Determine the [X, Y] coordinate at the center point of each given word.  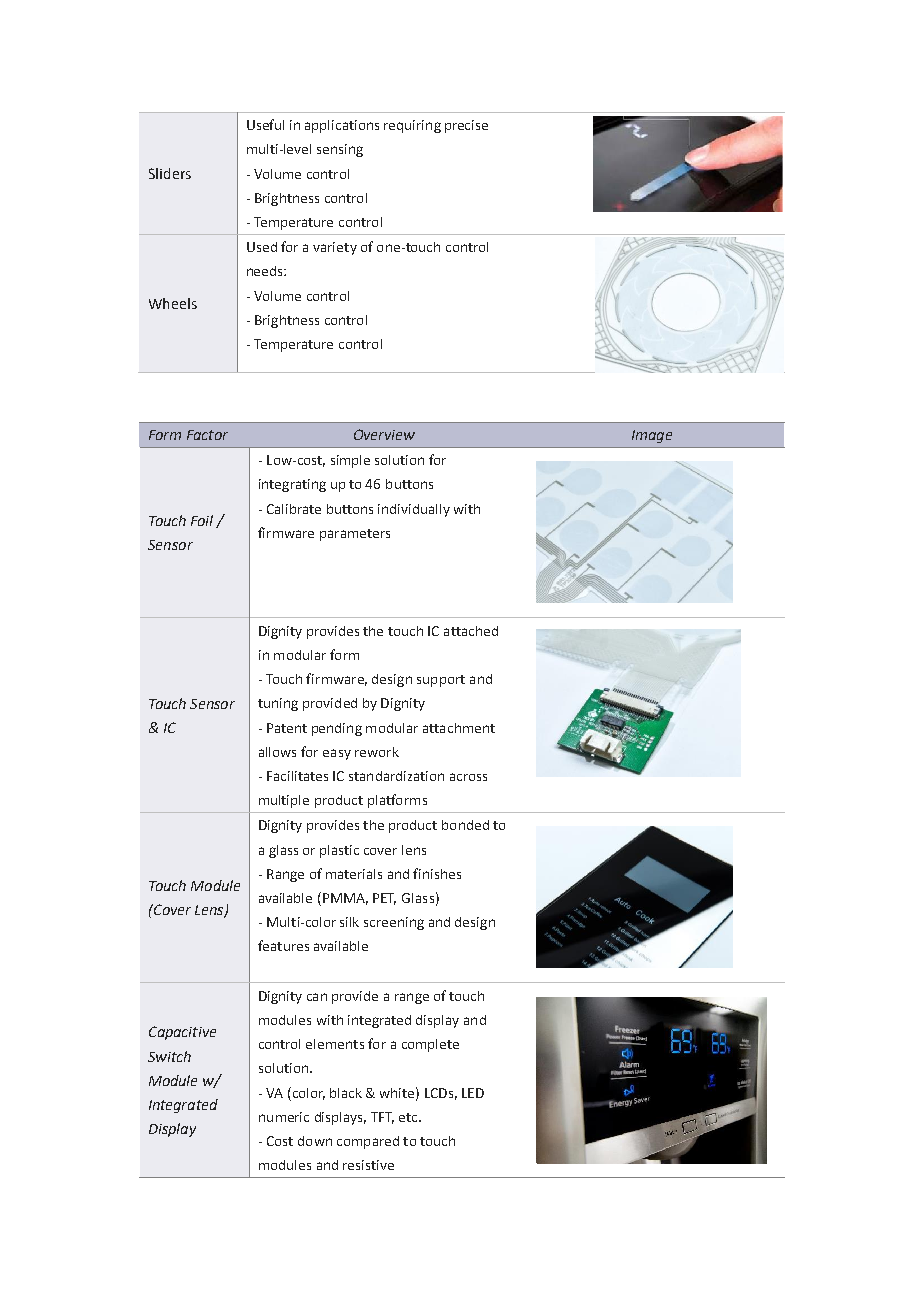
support [441, 681]
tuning [278, 704]
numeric [284, 1117]
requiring [412, 126]
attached [471, 631]
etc [409, 1117]
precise [466, 126]
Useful [265, 124]
